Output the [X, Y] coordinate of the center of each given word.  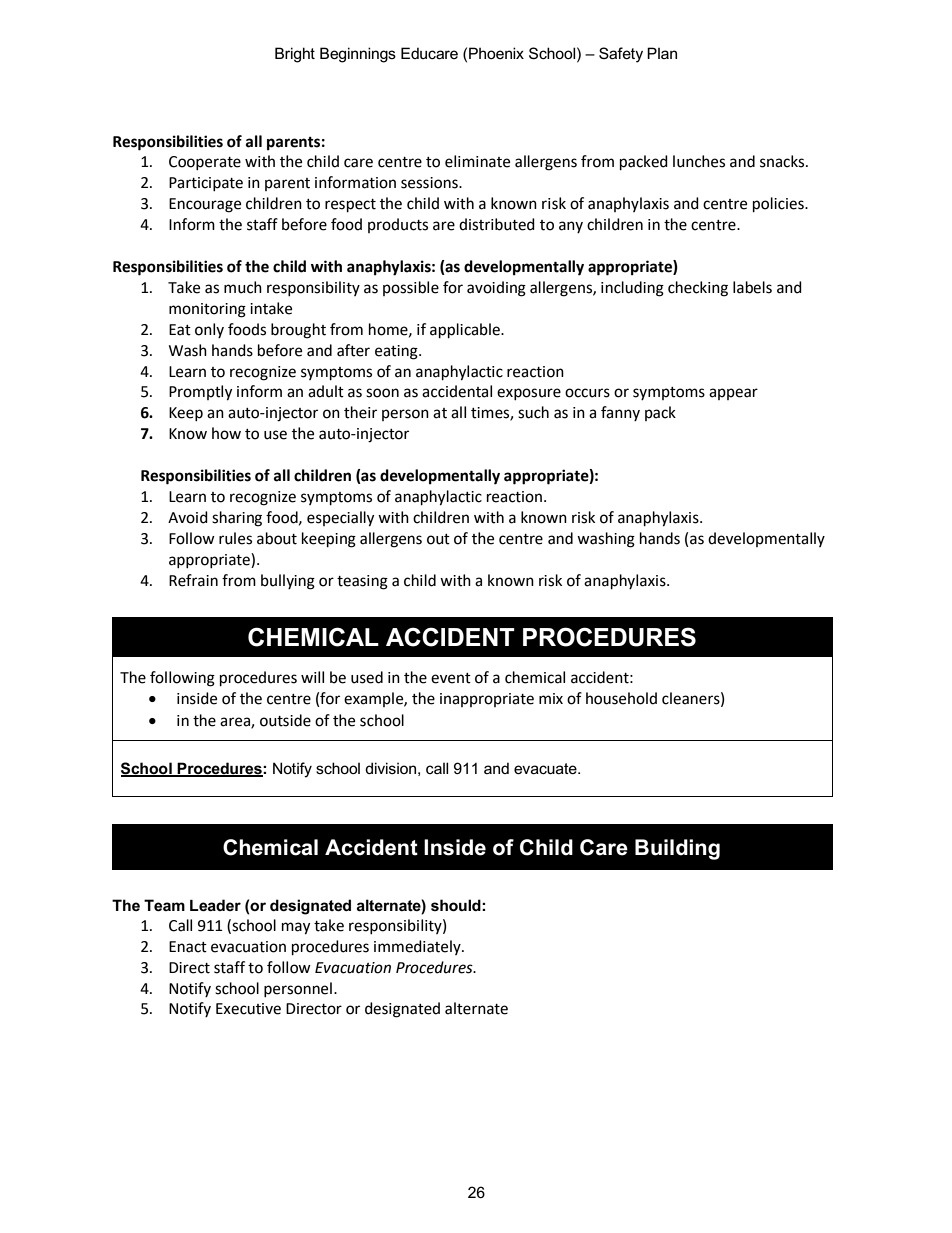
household [621, 698]
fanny [620, 413]
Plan [662, 53]
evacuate [546, 768]
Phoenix [496, 53]
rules [235, 538]
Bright [295, 55]
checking [698, 289]
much [243, 287]
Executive [248, 1009]
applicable [466, 331]
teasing [362, 582]
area [236, 723]
